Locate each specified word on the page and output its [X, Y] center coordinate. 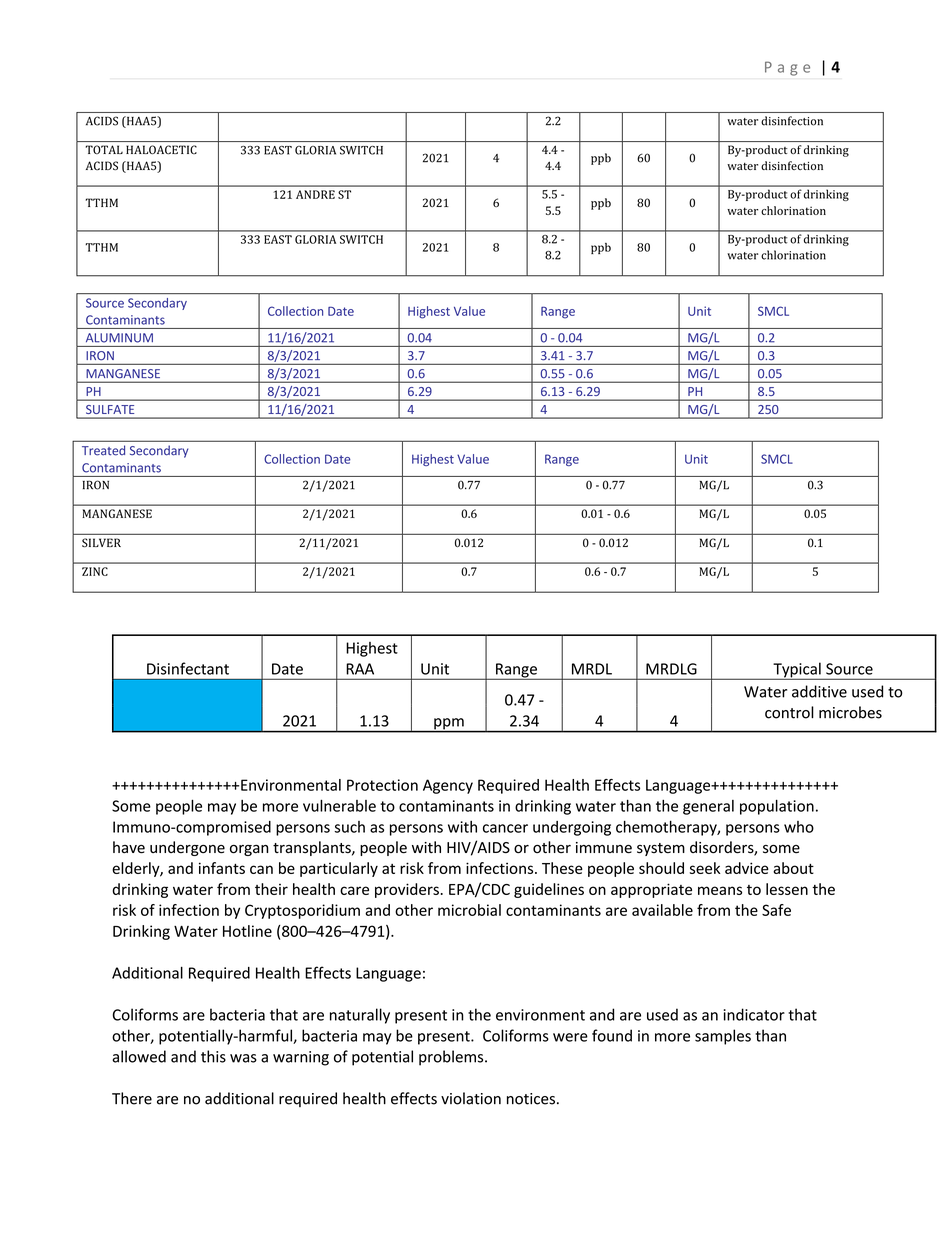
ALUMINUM [119, 338]
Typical [797, 671]
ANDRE [315, 194]
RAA [360, 669]
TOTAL [104, 149]
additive [819, 691]
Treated [103, 450]
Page [787, 69]
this [213, 1056]
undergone [187, 848]
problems [452, 1058]
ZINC [95, 571]
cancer [505, 828]
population [777, 807]
